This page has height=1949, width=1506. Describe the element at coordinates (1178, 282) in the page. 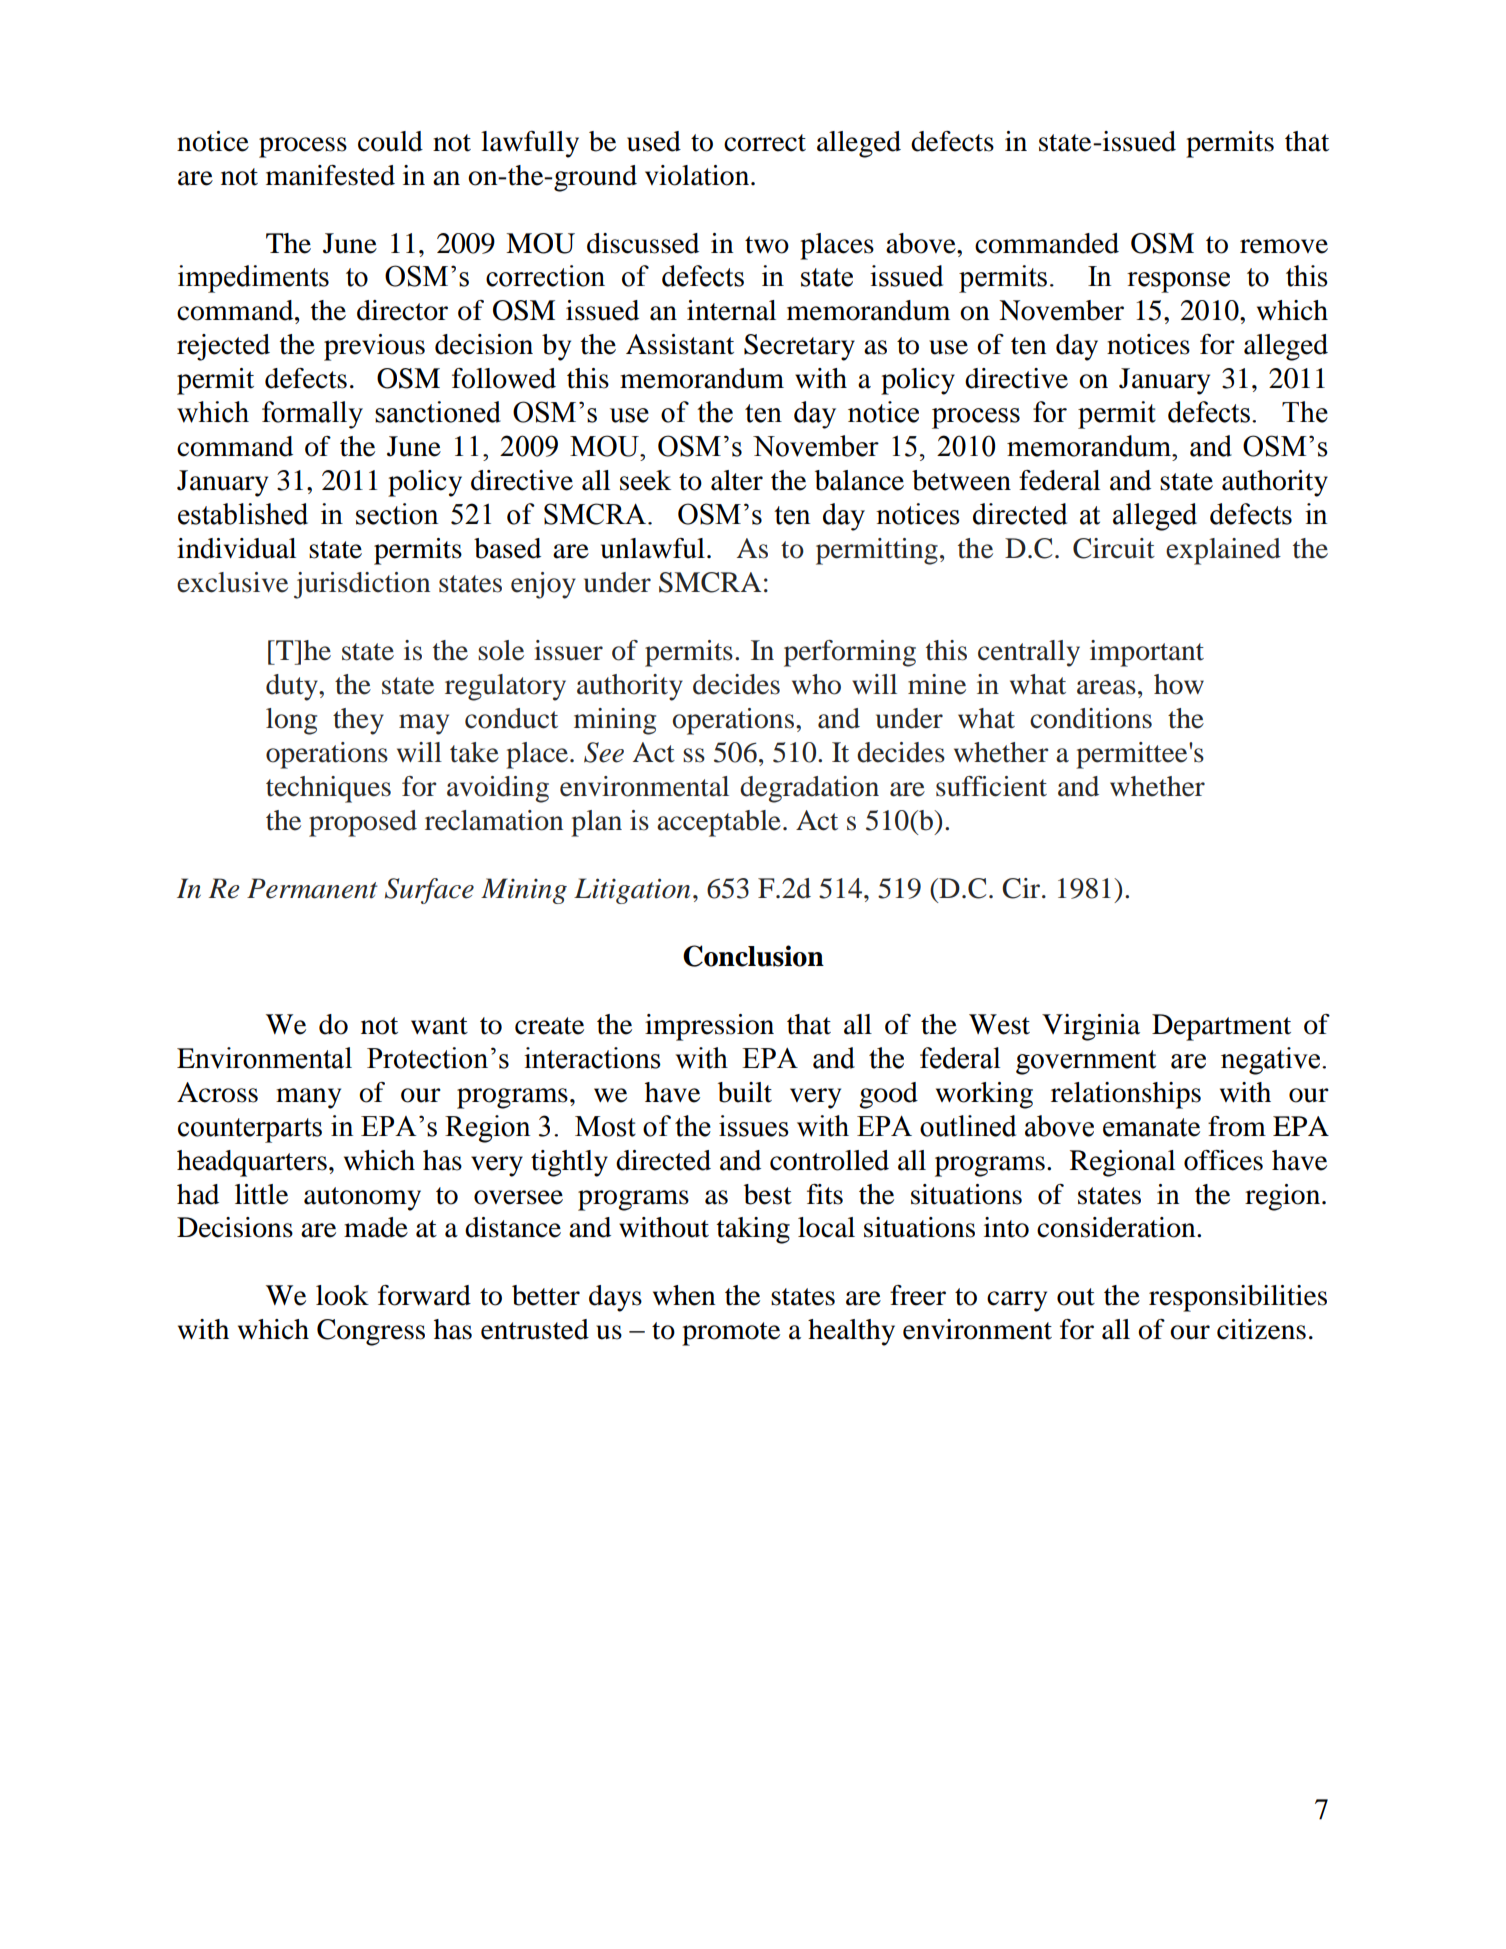

I see `response` at that location.
